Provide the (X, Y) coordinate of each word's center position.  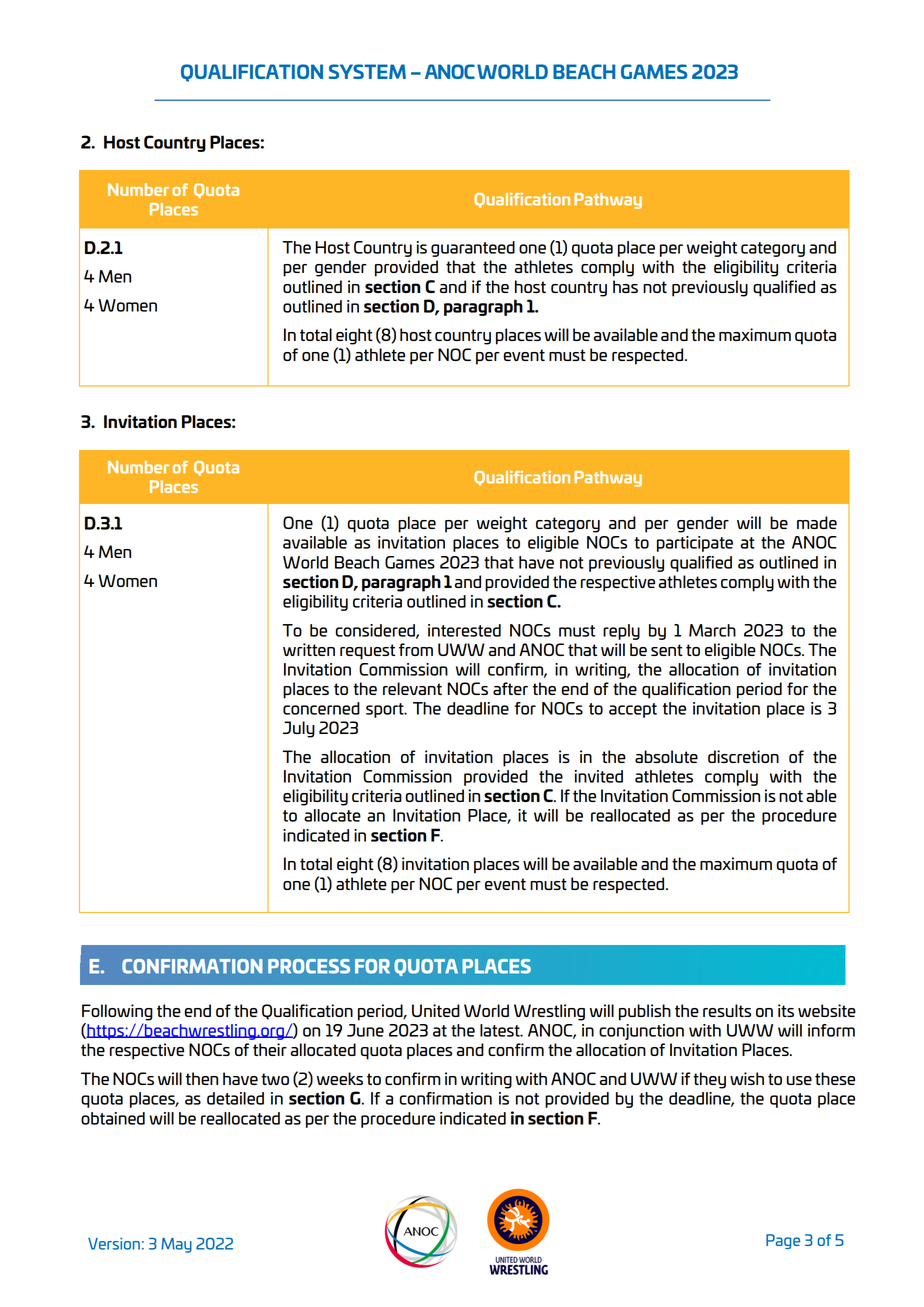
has (625, 286)
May (176, 1245)
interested (464, 630)
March (712, 630)
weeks (340, 1078)
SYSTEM (367, 71)
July (299, 729)
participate (695, 544)
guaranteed (473, 249)
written (309, 649)
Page (783, 1241)
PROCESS (309, 966)
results (727, 1010)
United (436, 1010)
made (817, 522)
